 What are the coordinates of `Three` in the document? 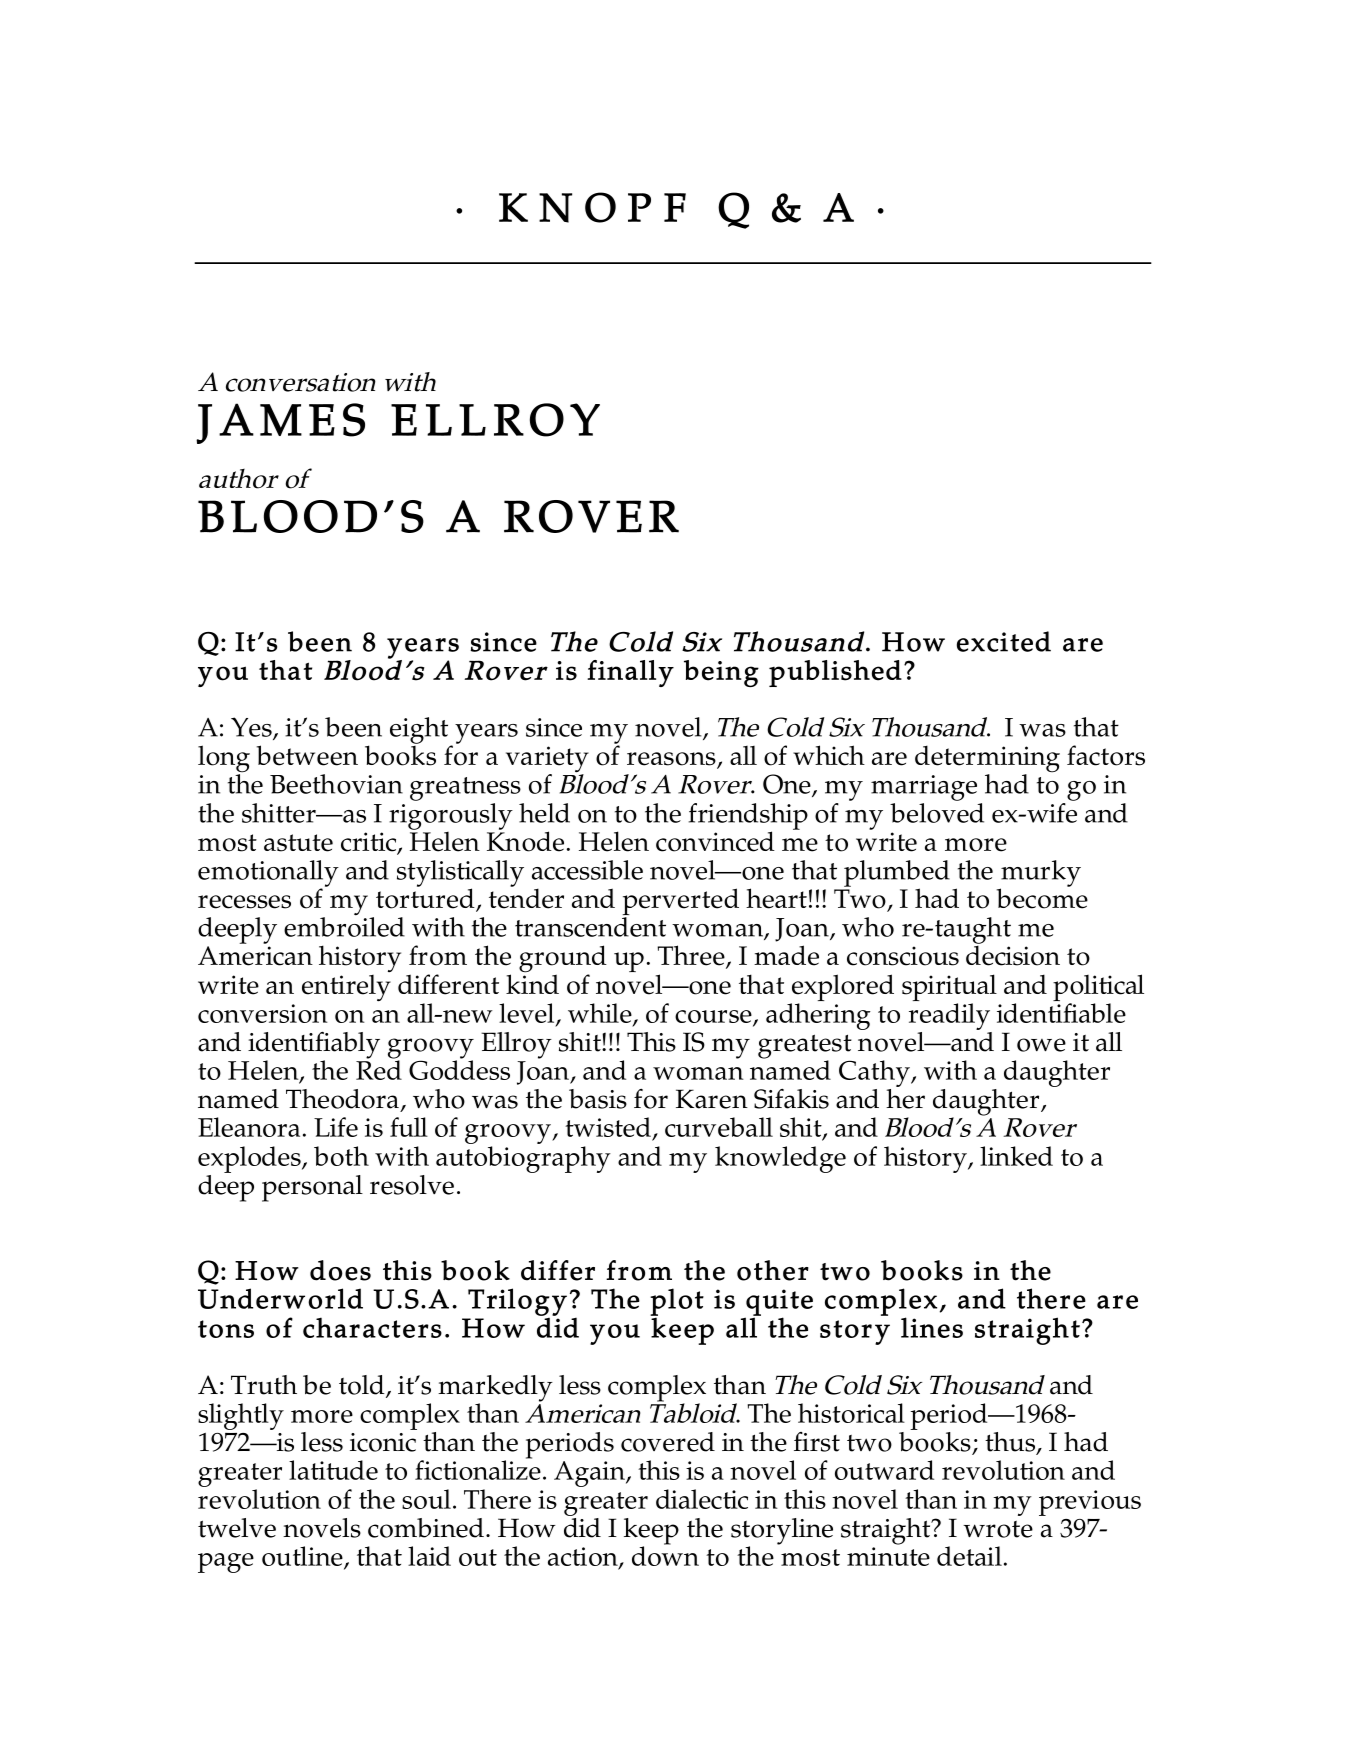 It's located at (692, 956).
